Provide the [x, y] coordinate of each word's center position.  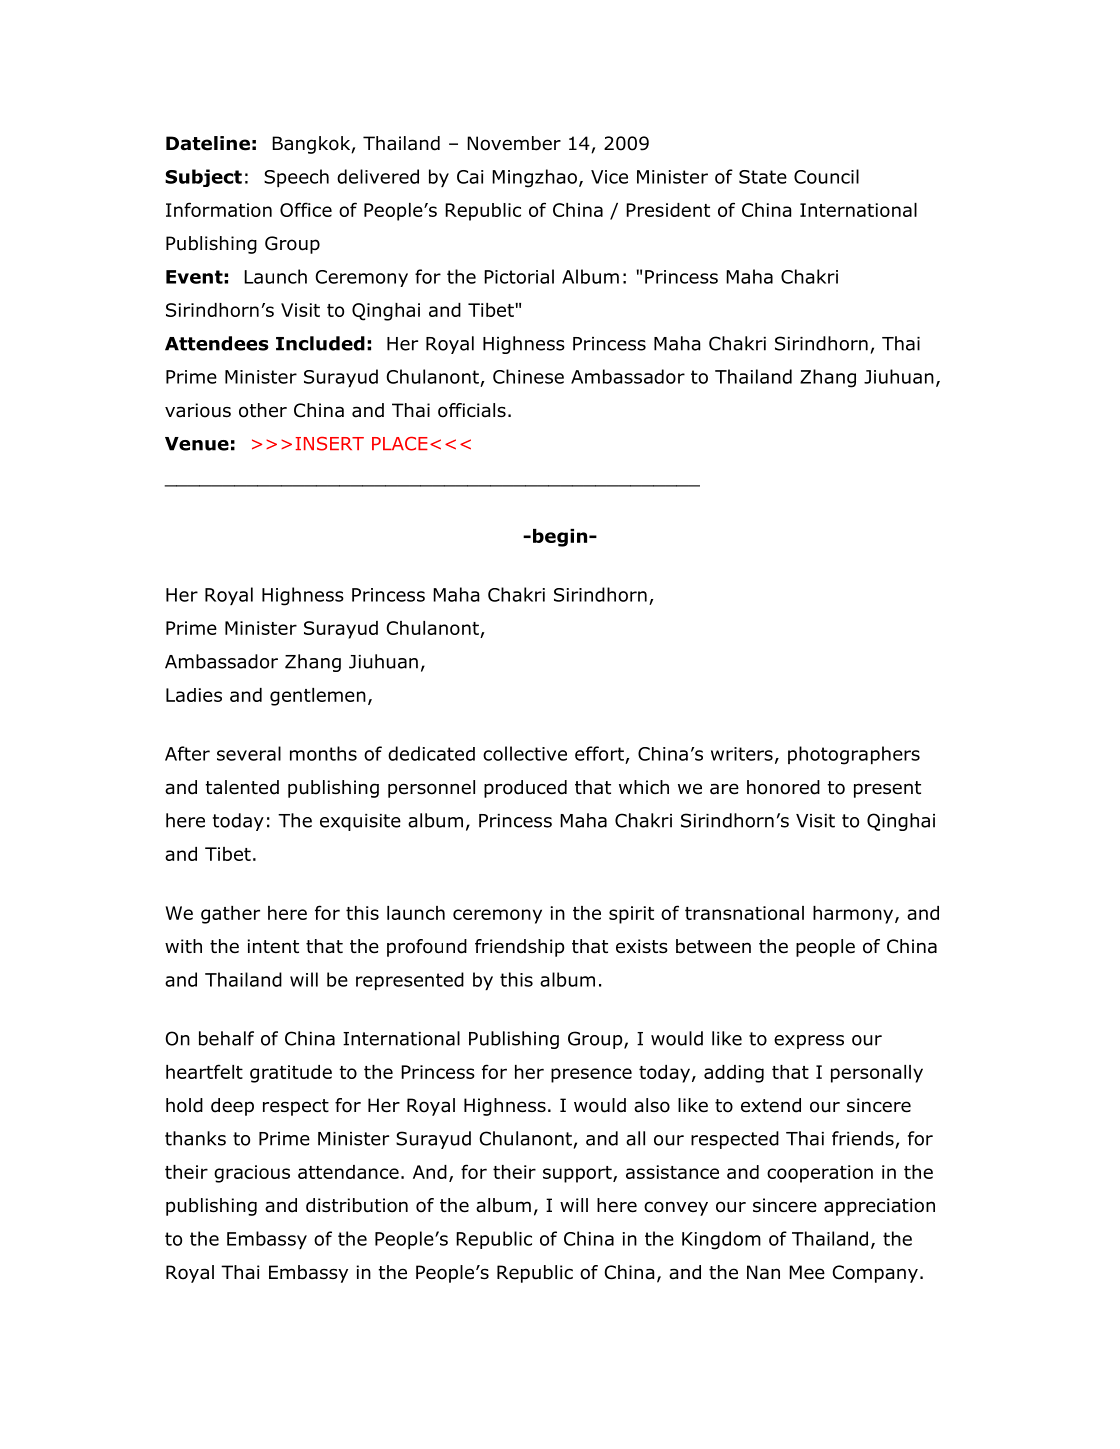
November [514, 143]
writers [742, 754]
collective [525, 753]
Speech [296, 178]
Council [826, 176]
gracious [252, 1174]
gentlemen [318, 697]
